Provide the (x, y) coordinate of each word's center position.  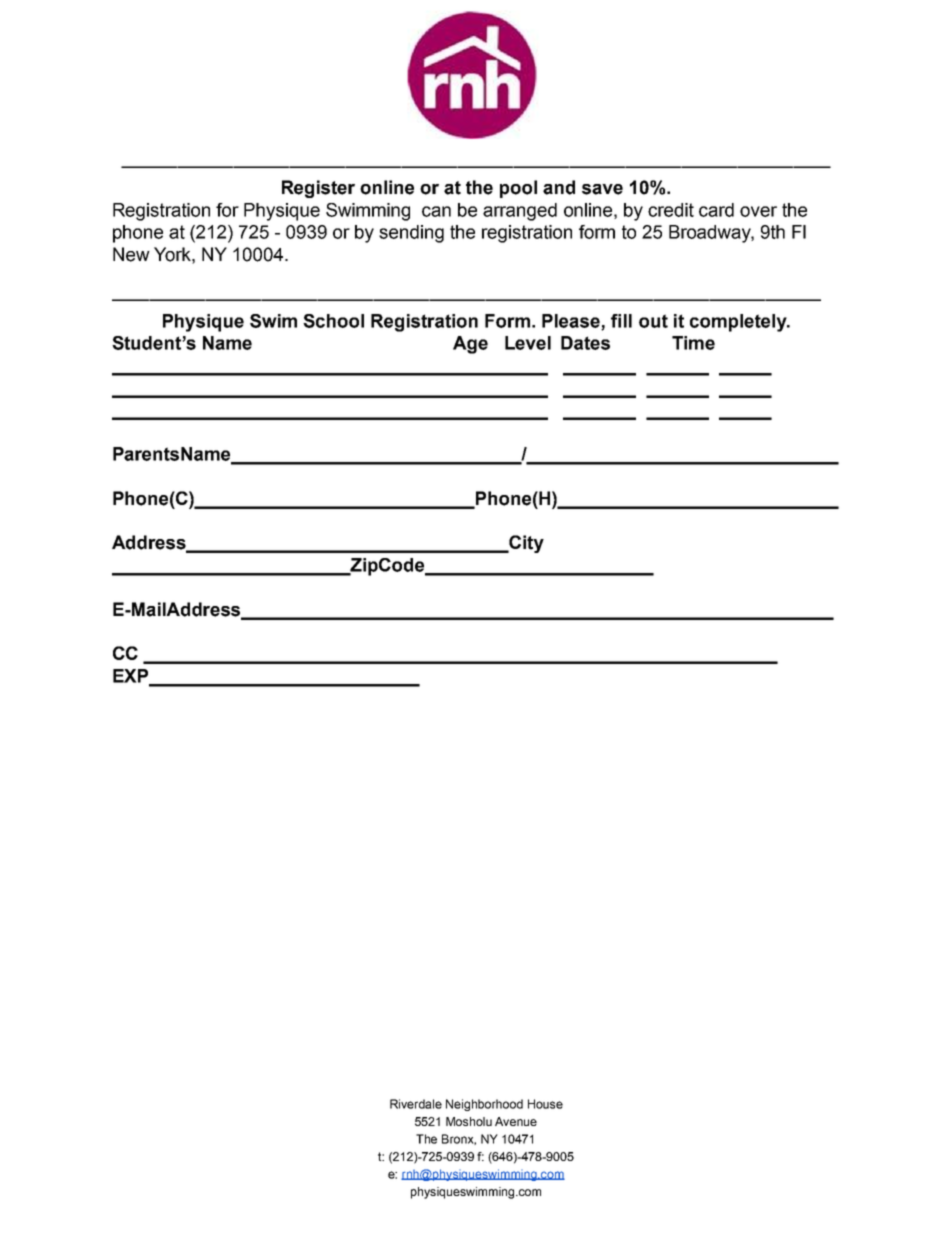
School (333, 321)
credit (671, 210)
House (545, 1104)
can (436, 211)
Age (470, 345)
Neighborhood (484, 1105)
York (173, 254)
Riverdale (416, 1104)
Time (693, 343)
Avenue (516, 1121)
